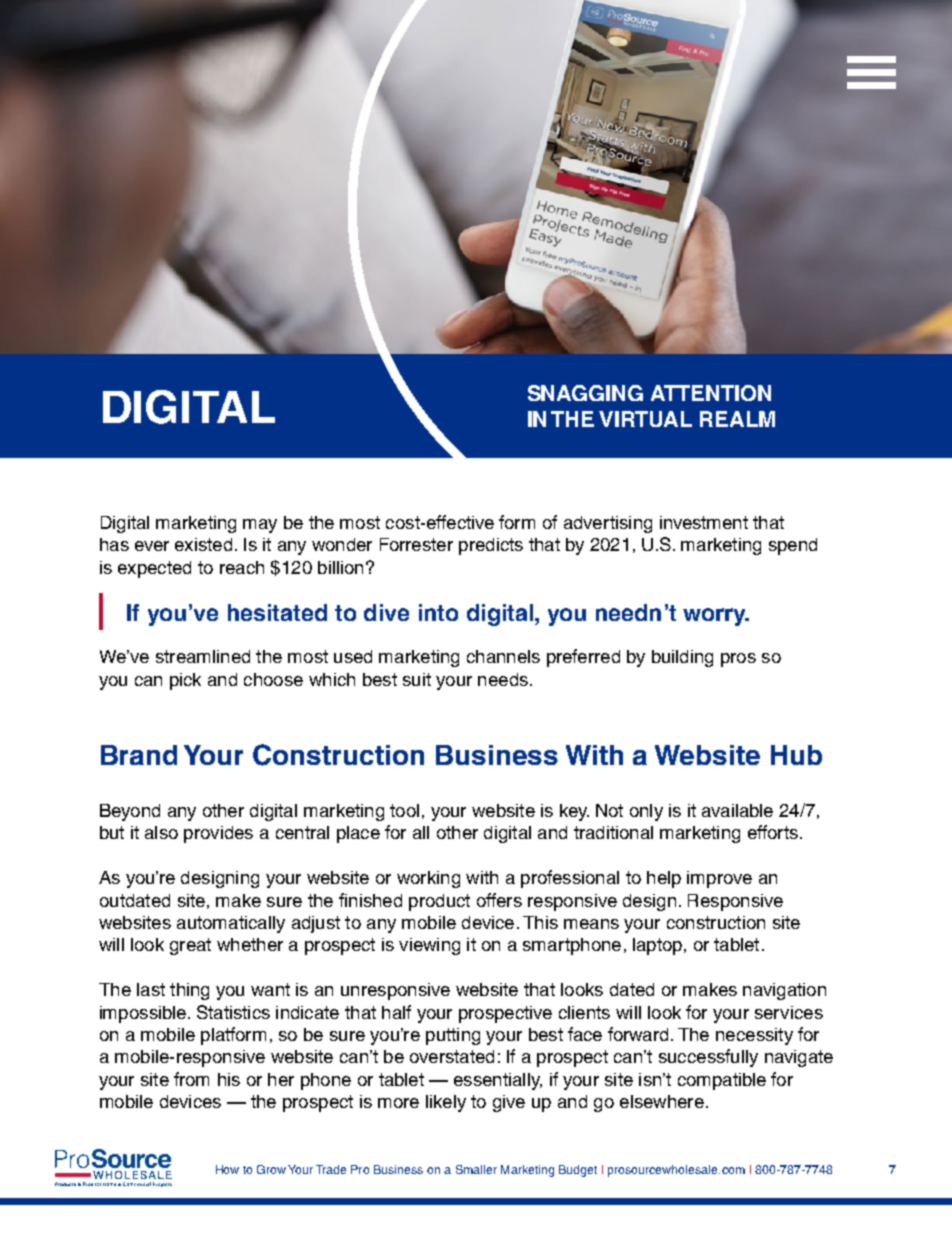  Describe the element at coordinates (404, 810) in the document. I see `tool` at that location.
